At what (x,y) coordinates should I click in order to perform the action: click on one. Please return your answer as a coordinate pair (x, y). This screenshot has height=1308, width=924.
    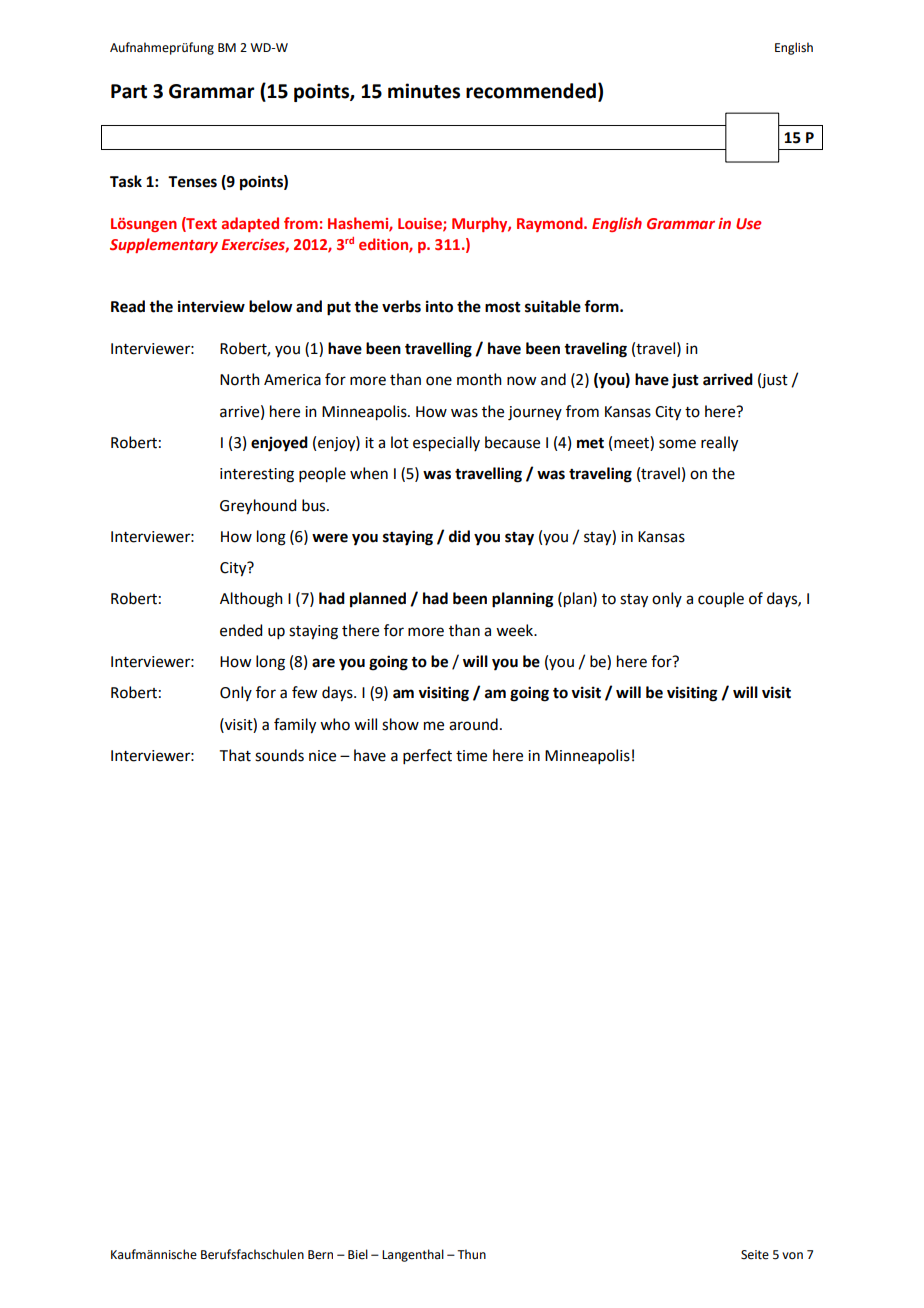
    Looking at the image, I should click on (439, 381).
